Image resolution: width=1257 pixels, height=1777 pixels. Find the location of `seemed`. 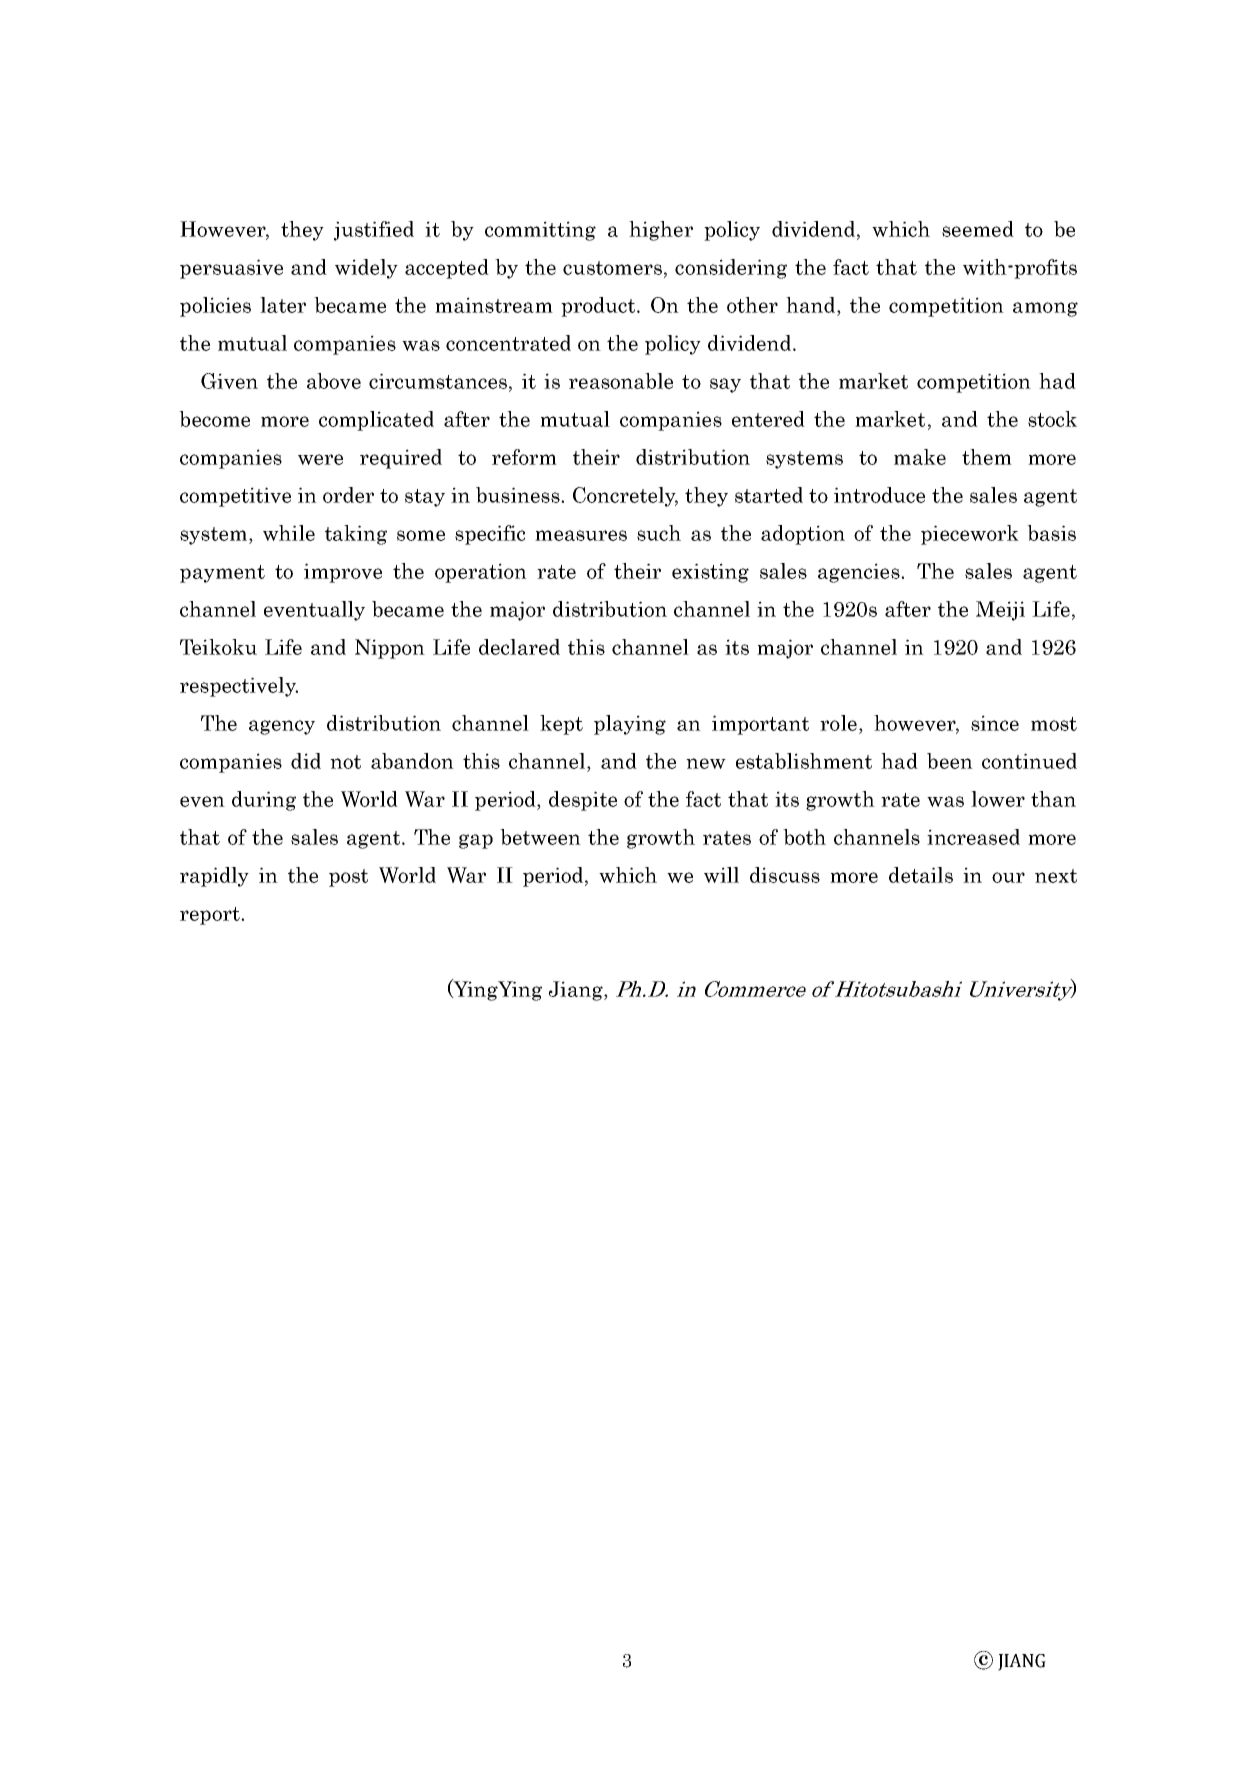

seemed is located at coordinates (978, 229).
